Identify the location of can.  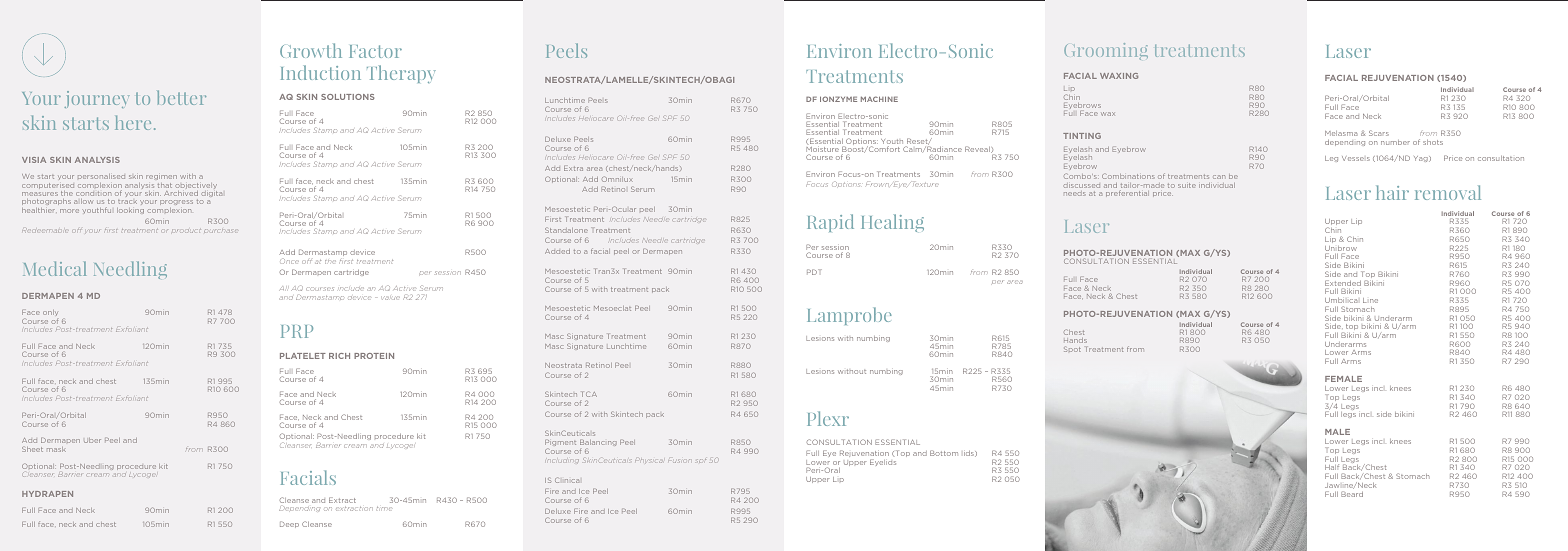
(1219, 177).
